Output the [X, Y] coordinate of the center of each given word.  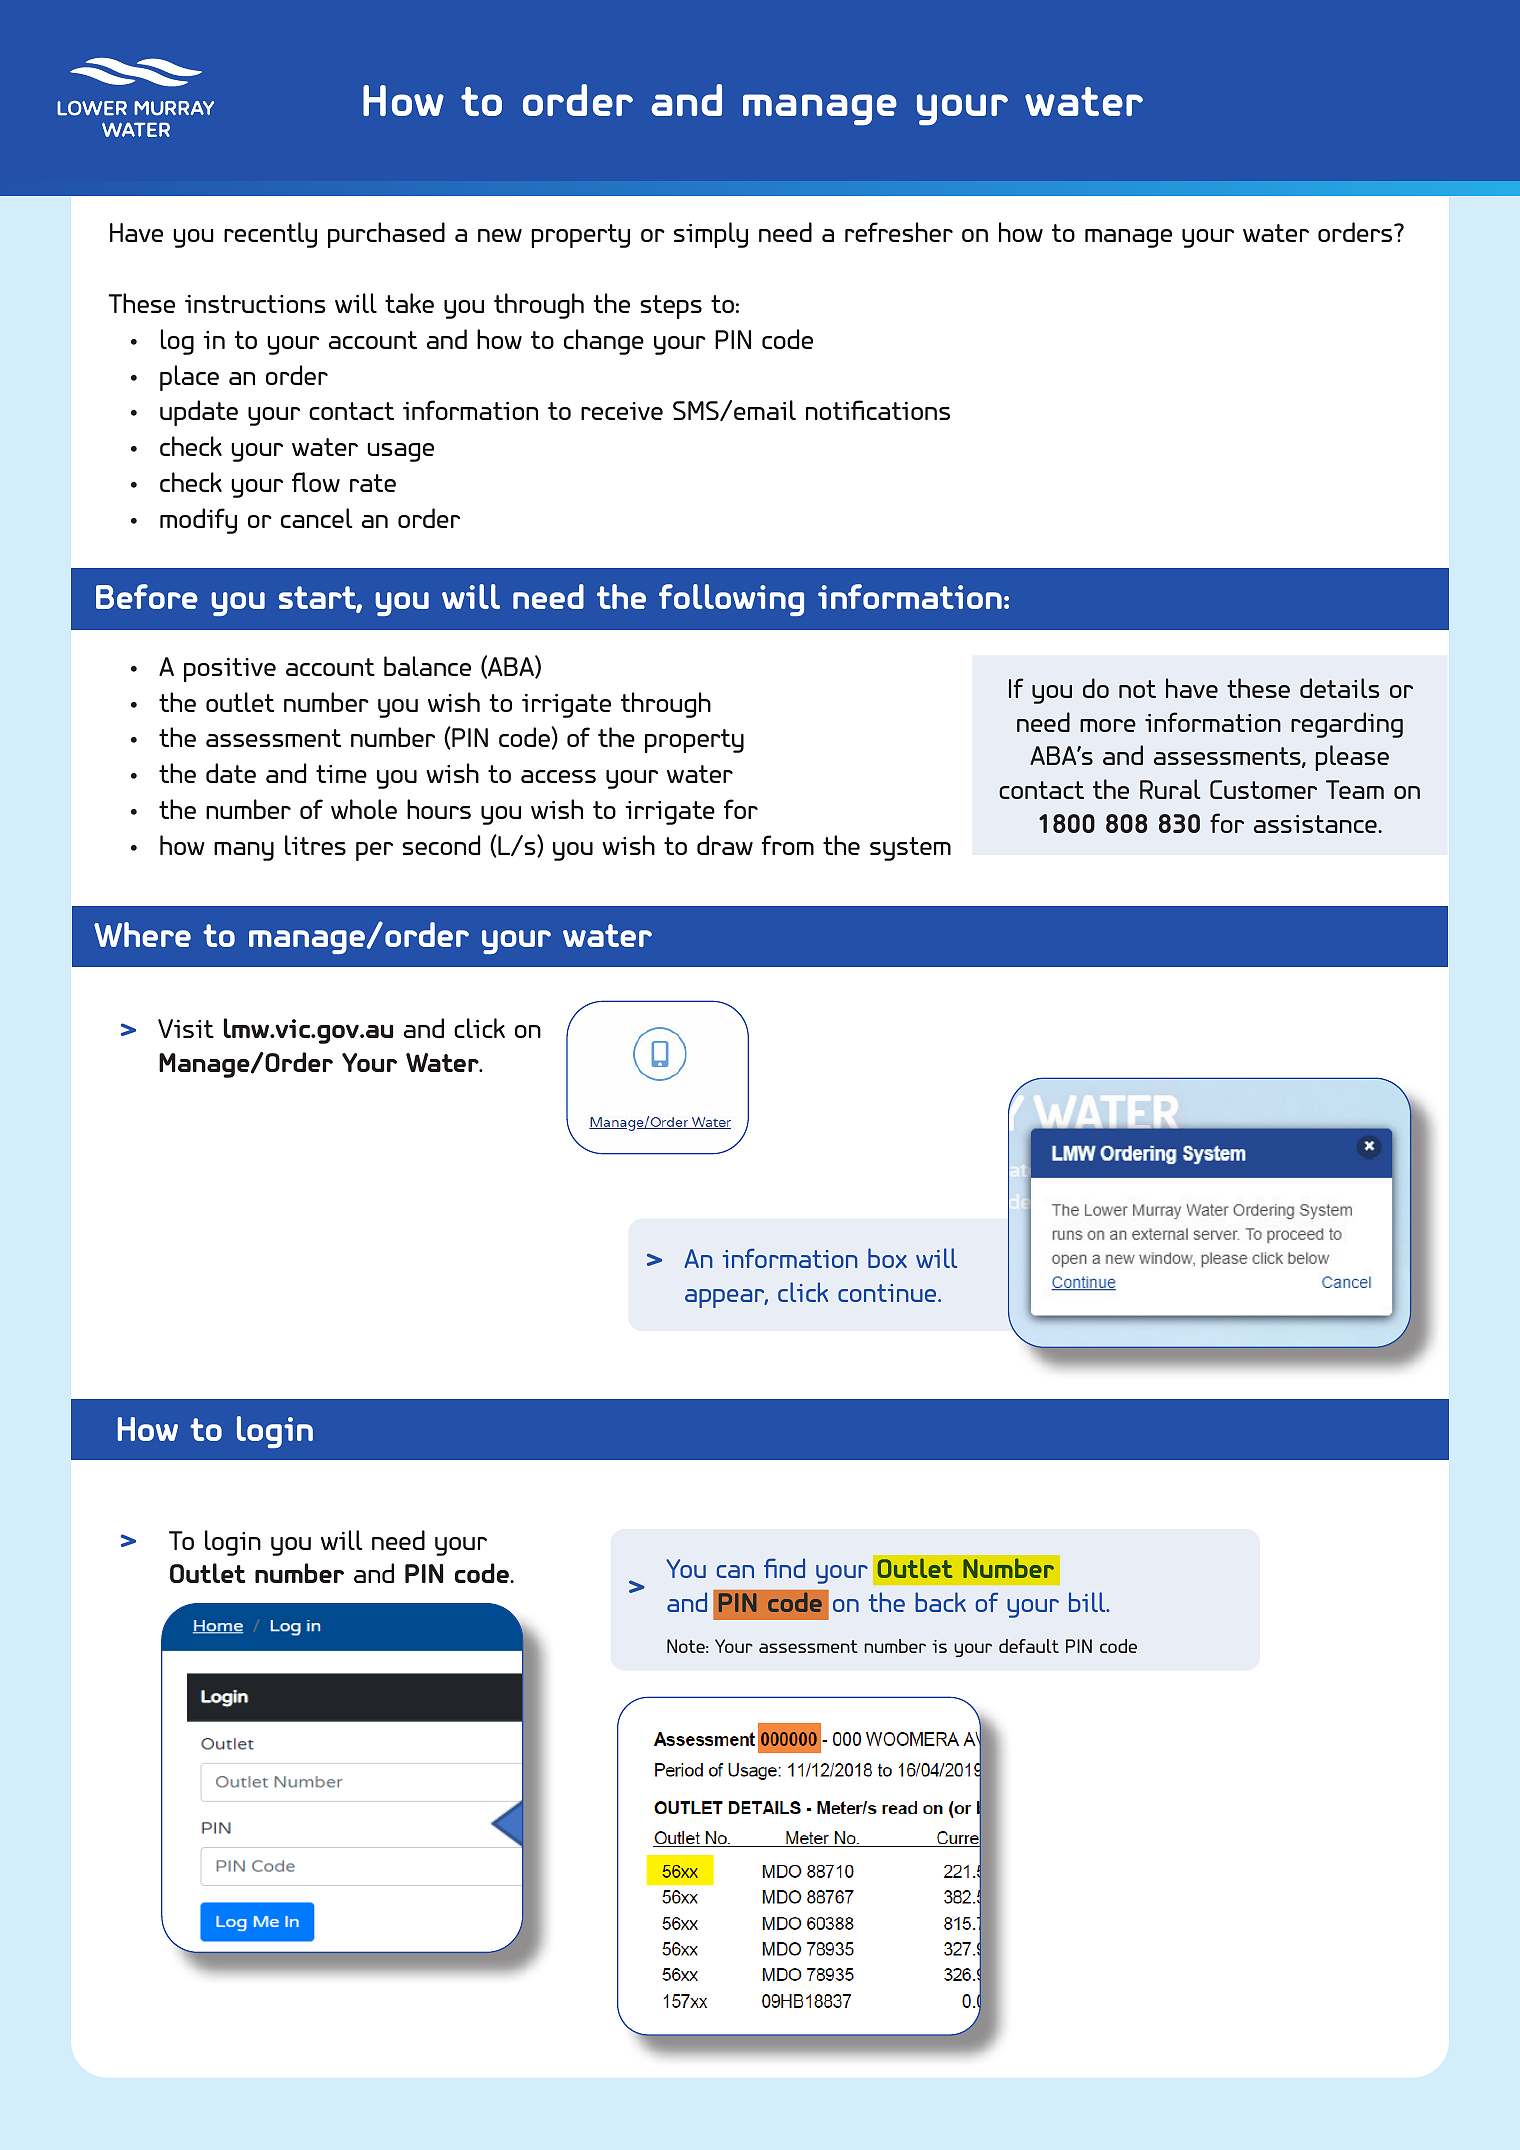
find [784, 1568]
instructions [255, 304]
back [940, 1602]
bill [1088, 1602]
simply [711, 235]
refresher [899, 232]
